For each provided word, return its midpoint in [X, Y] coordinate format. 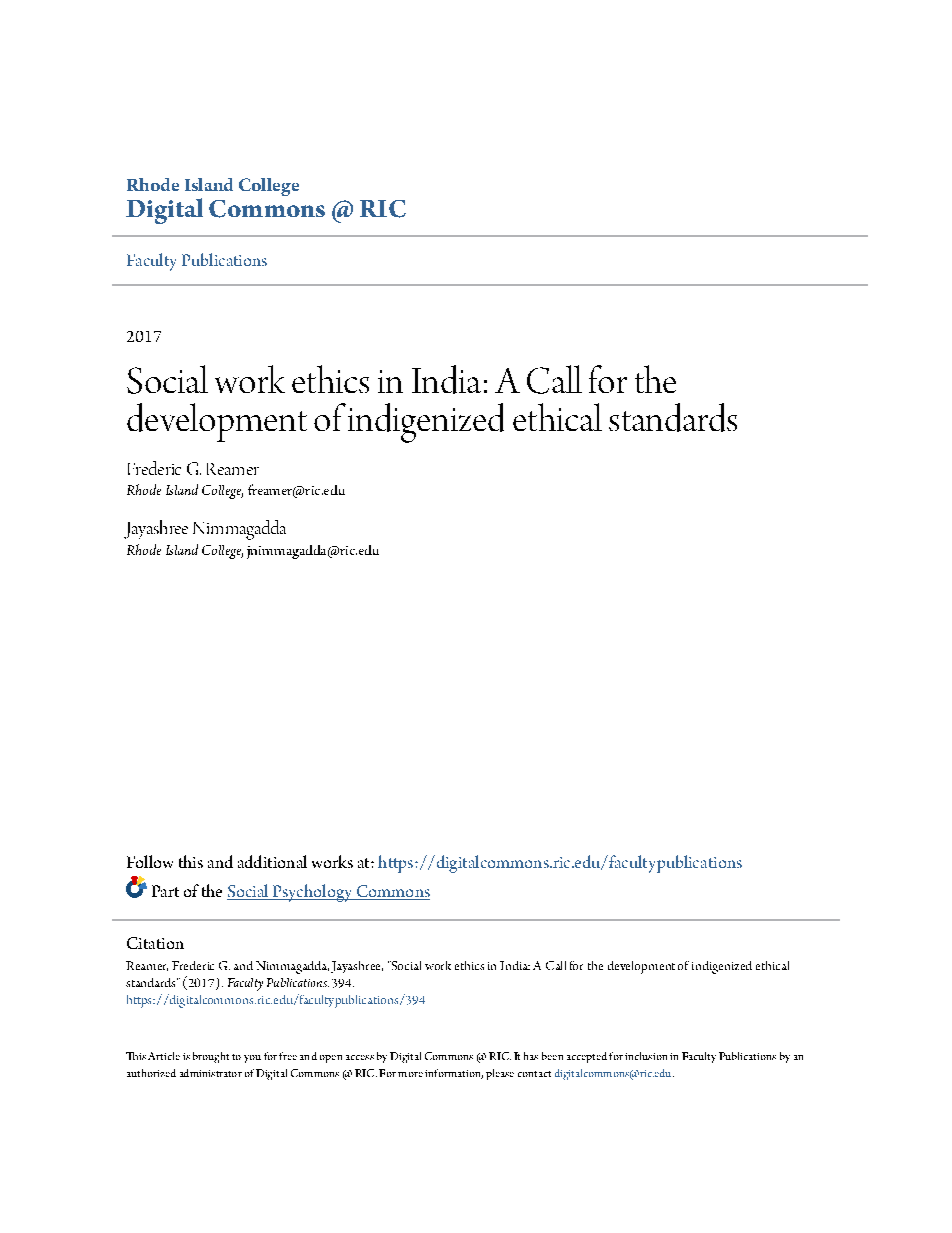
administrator [211, 1073]
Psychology [312, 893]
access [360, 1057]
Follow [150, 861]
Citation [155, 943]
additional [272, 861]
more [410, 1074]
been [552, 1056]
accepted [587, 1057]
